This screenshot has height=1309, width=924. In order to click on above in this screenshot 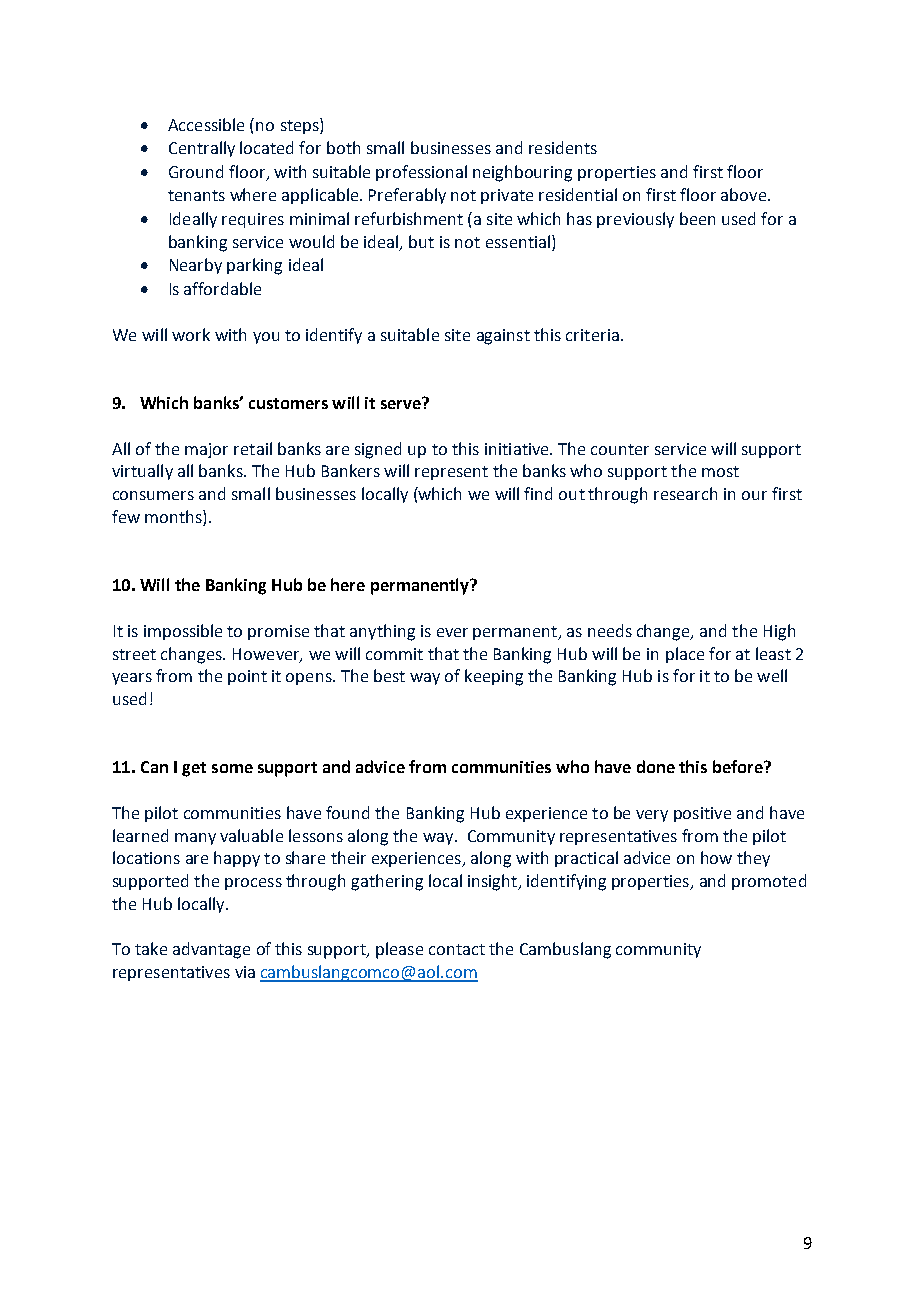, I will do `click(743, 194)`.
